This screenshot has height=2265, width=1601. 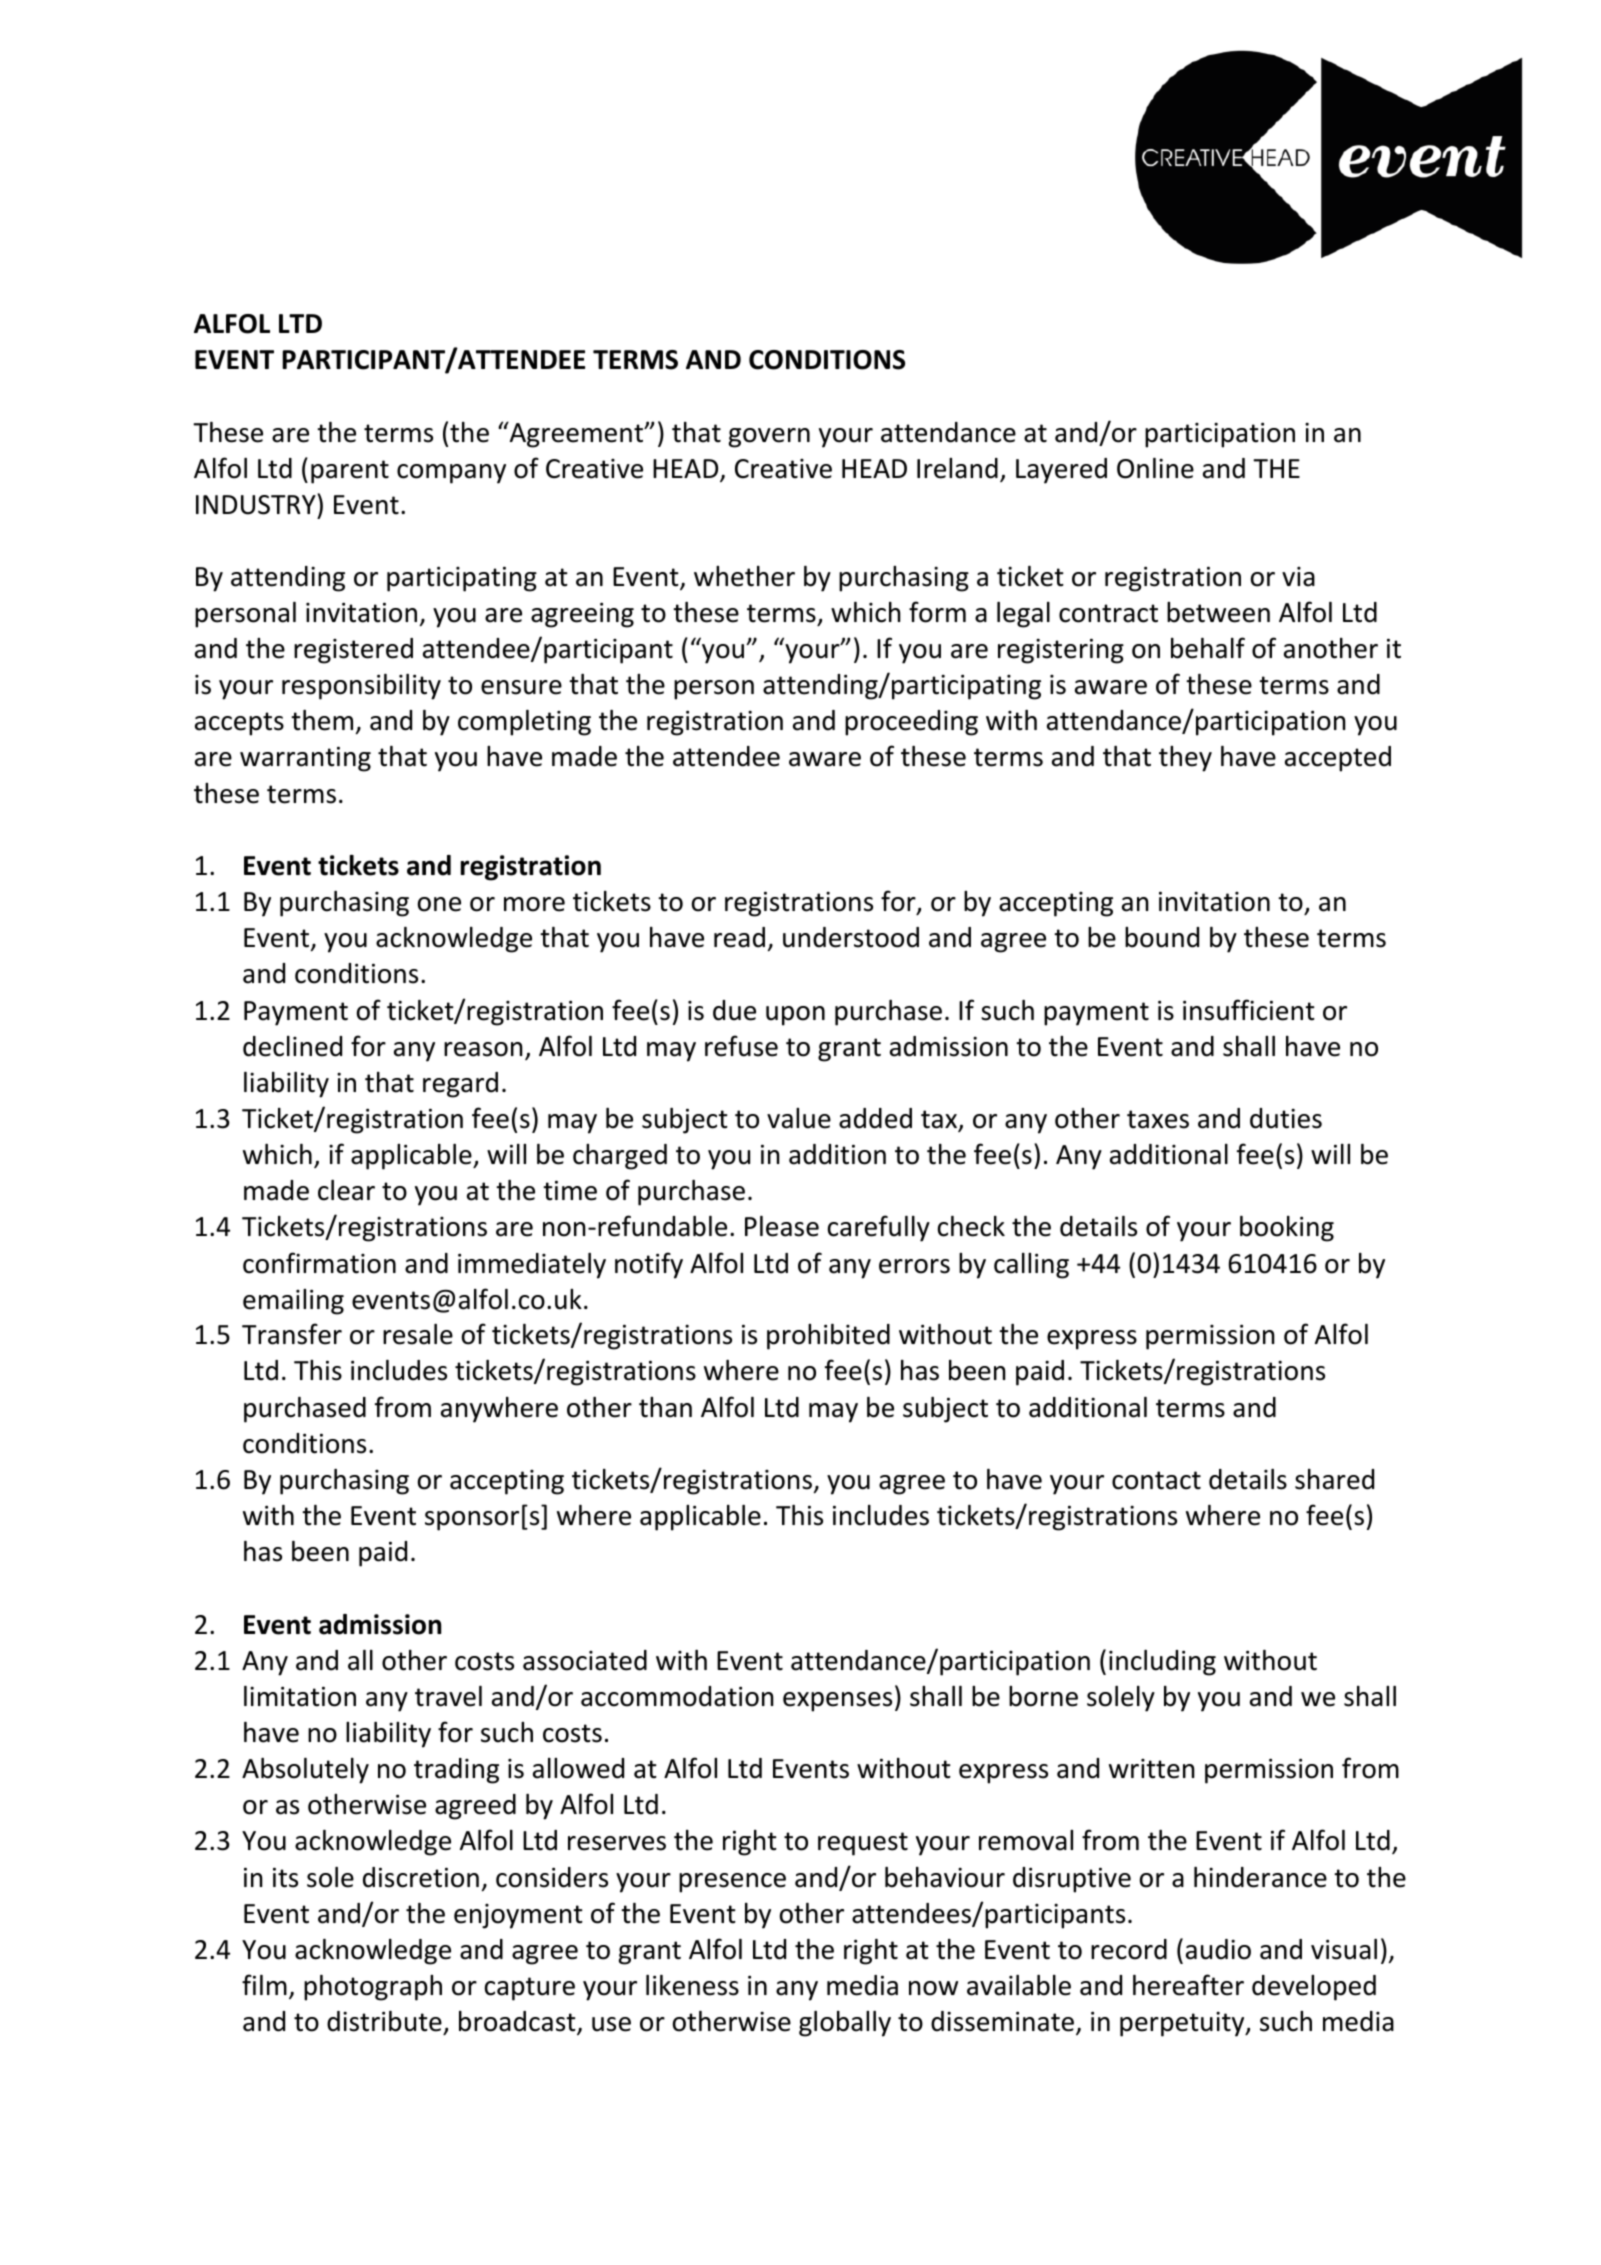 What do you see at coordinates (1155, 468) in the screenshot?
I see `Online` at bounding box center [1155, 468].
